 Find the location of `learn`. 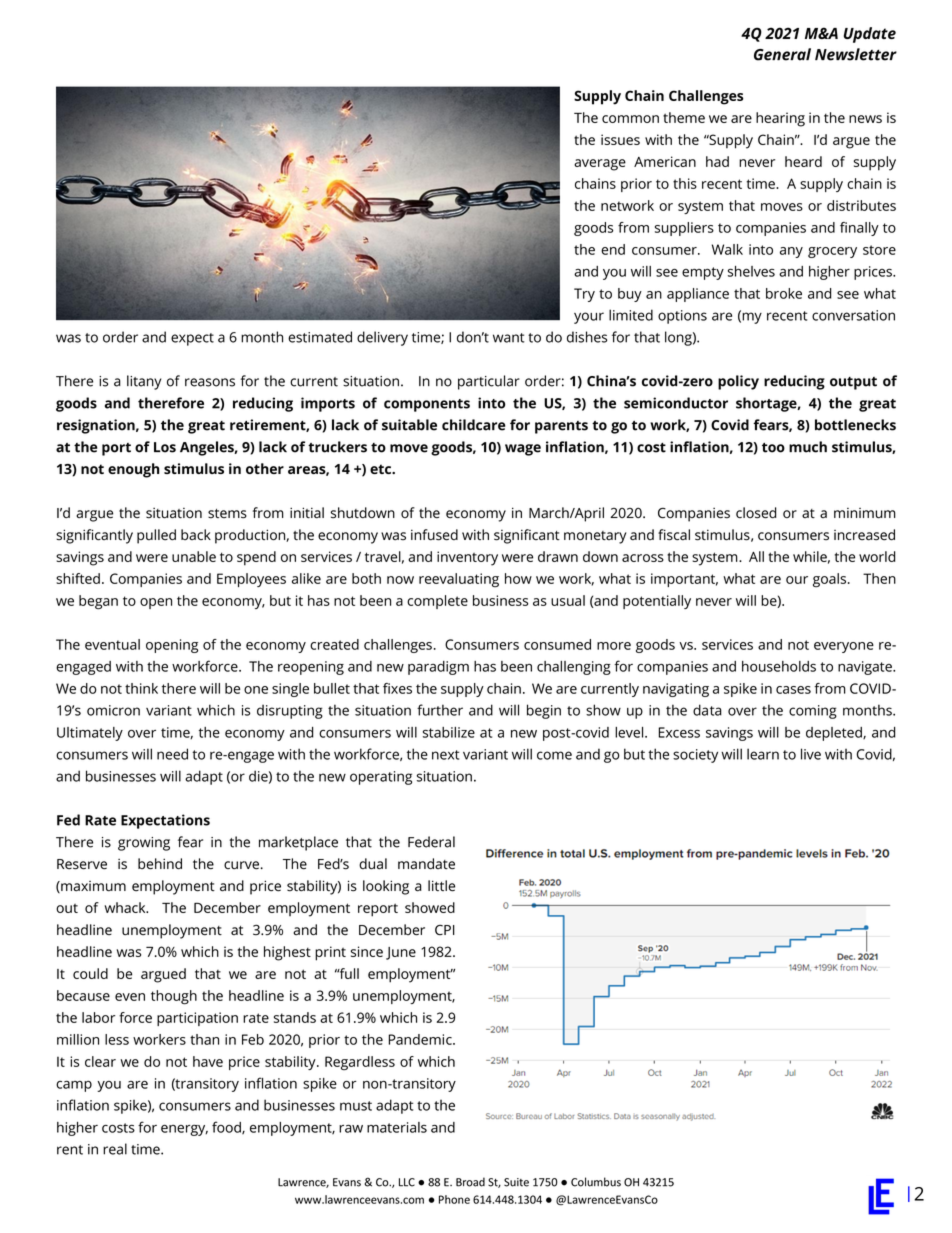

learn is located at coordinates (763, 754).
